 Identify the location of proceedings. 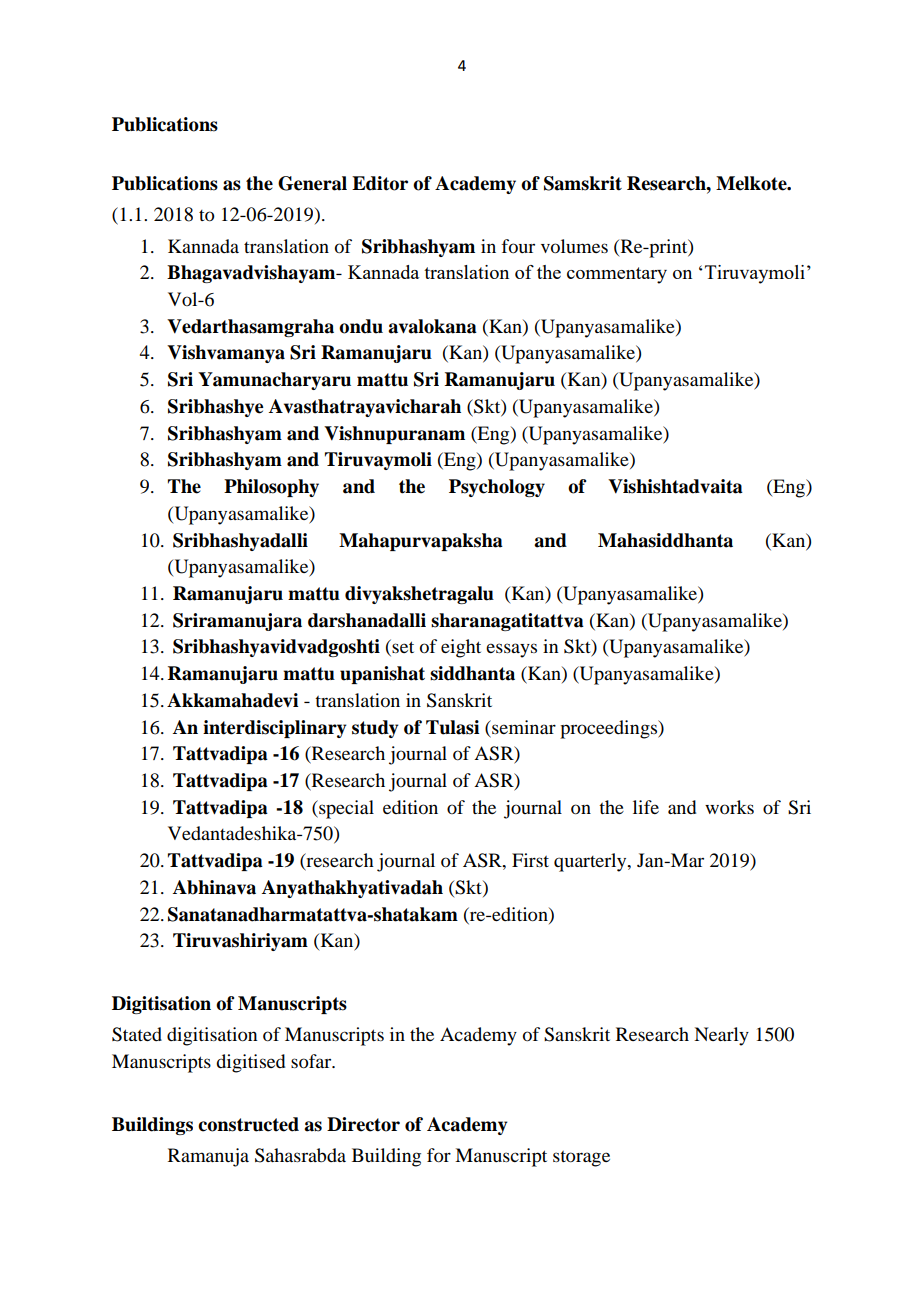
(610, 729).
